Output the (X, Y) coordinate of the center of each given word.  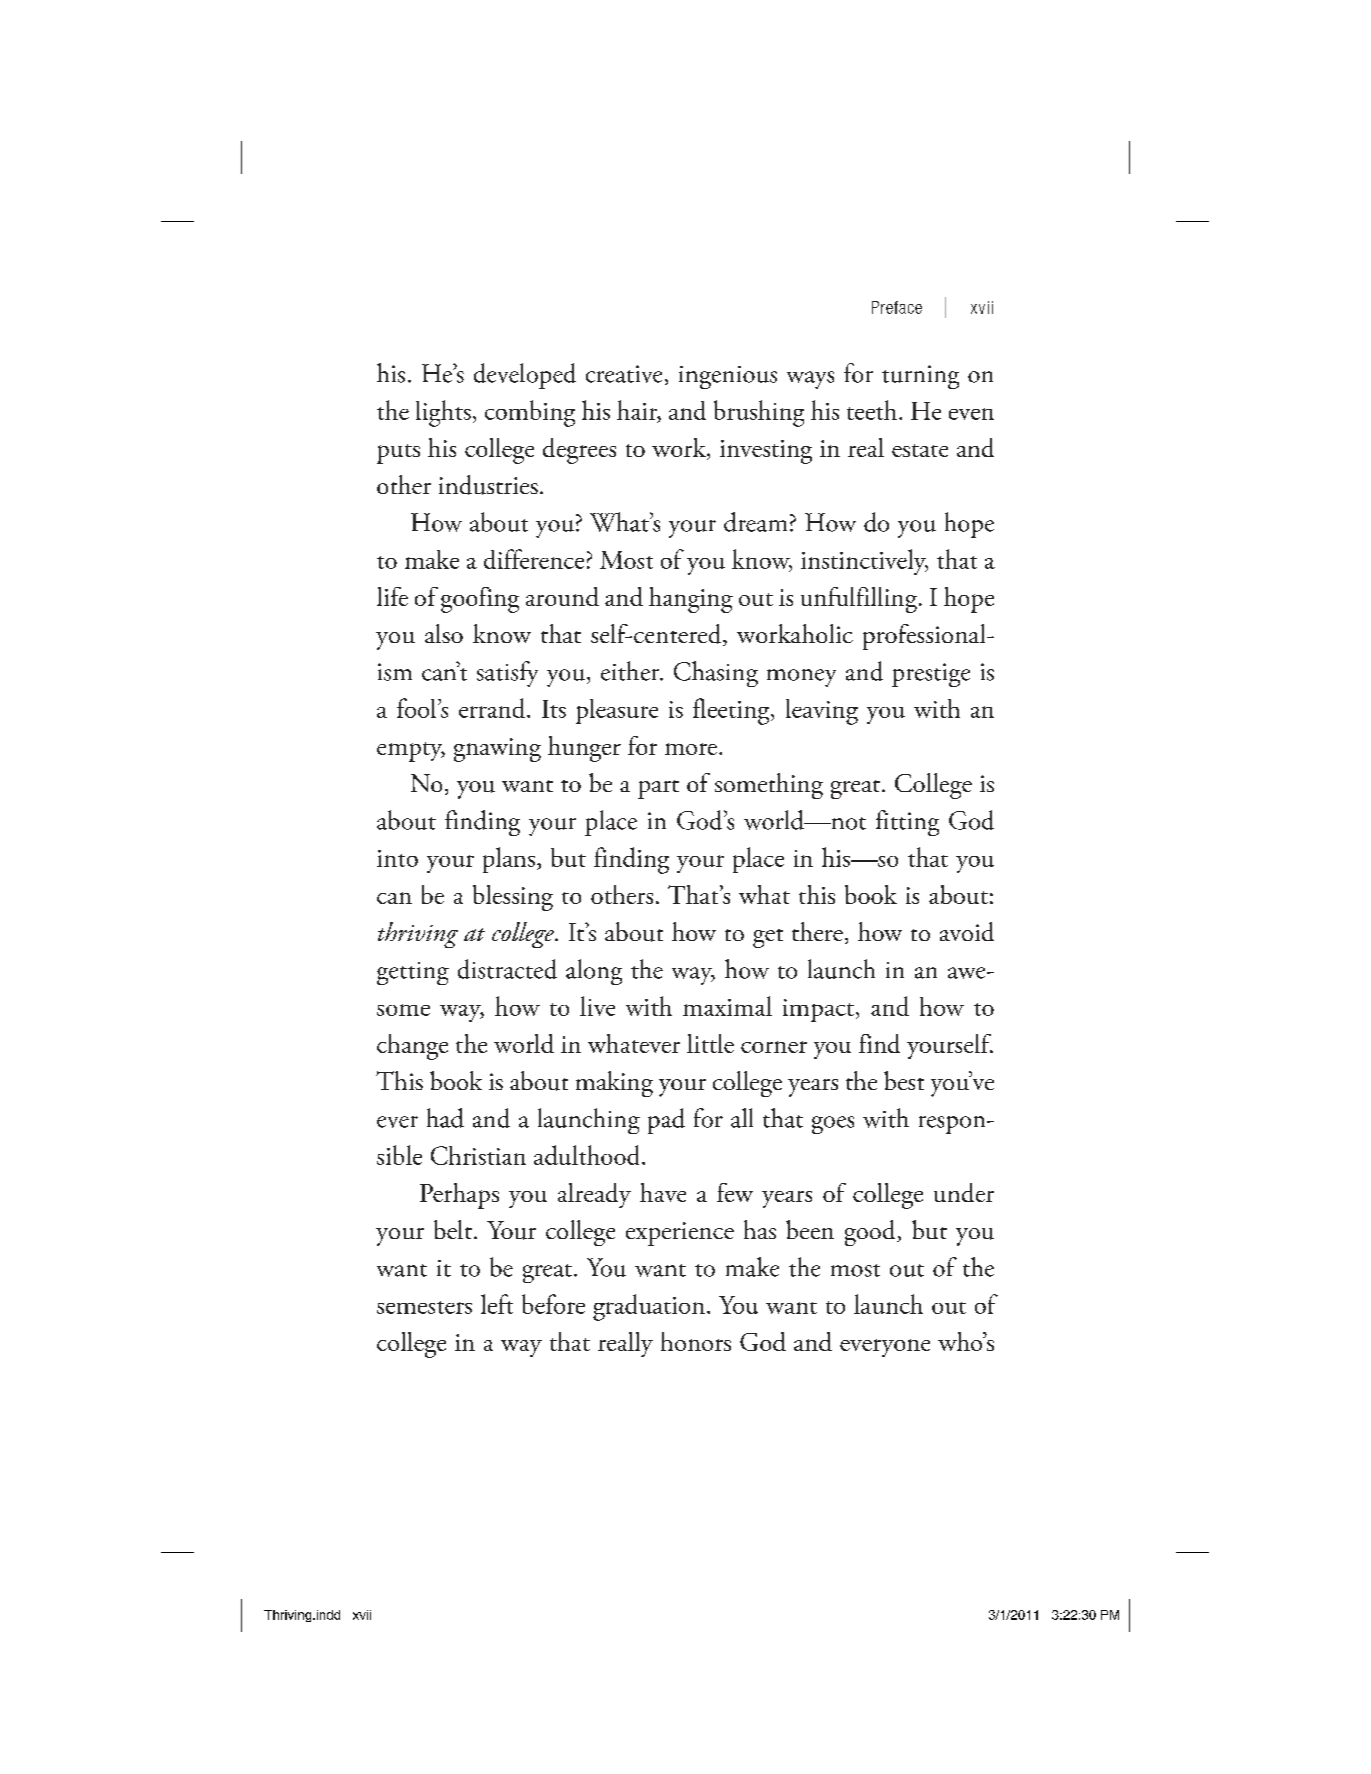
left (497, 1304)
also (444, 633)
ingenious (728, 377)
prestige (931, 675)
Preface (897, 307)
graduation (649, 1307)
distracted (507, 969)
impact (818, 1010)
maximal (727, 1006)
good (871, 1233)
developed (525, 376)
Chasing (716, 674)
